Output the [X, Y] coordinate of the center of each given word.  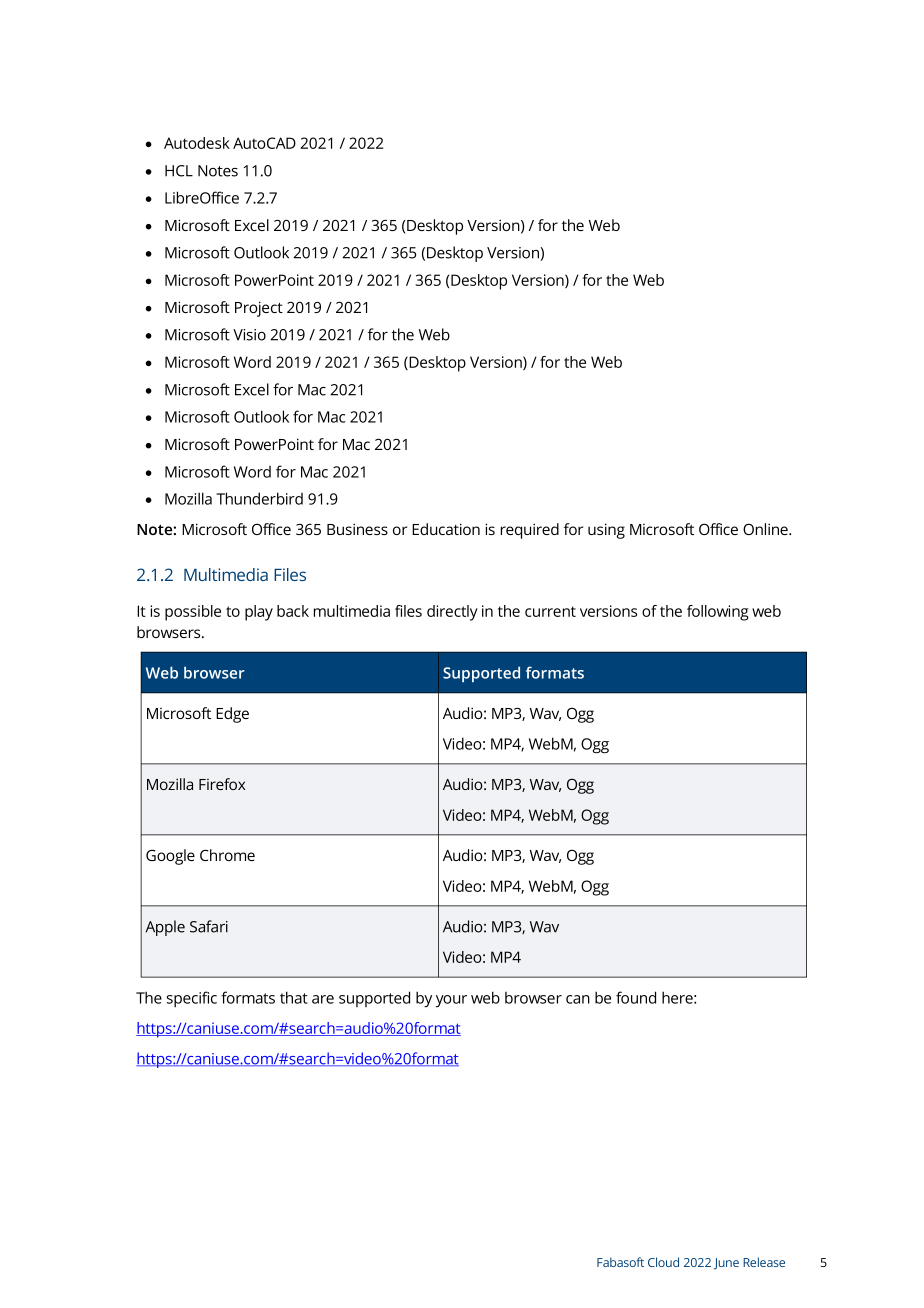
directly [452, 613]
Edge [232, 715]
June [726, 1264]
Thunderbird [259, 498]
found [636, 997]
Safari [209, 926]
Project [259, 309]
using [606, 531]
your [451, 1001]
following [718, 613]
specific [192, 999]
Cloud [663, 1262]
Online [766, 529]
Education [446, 529]
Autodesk [197, 143]
